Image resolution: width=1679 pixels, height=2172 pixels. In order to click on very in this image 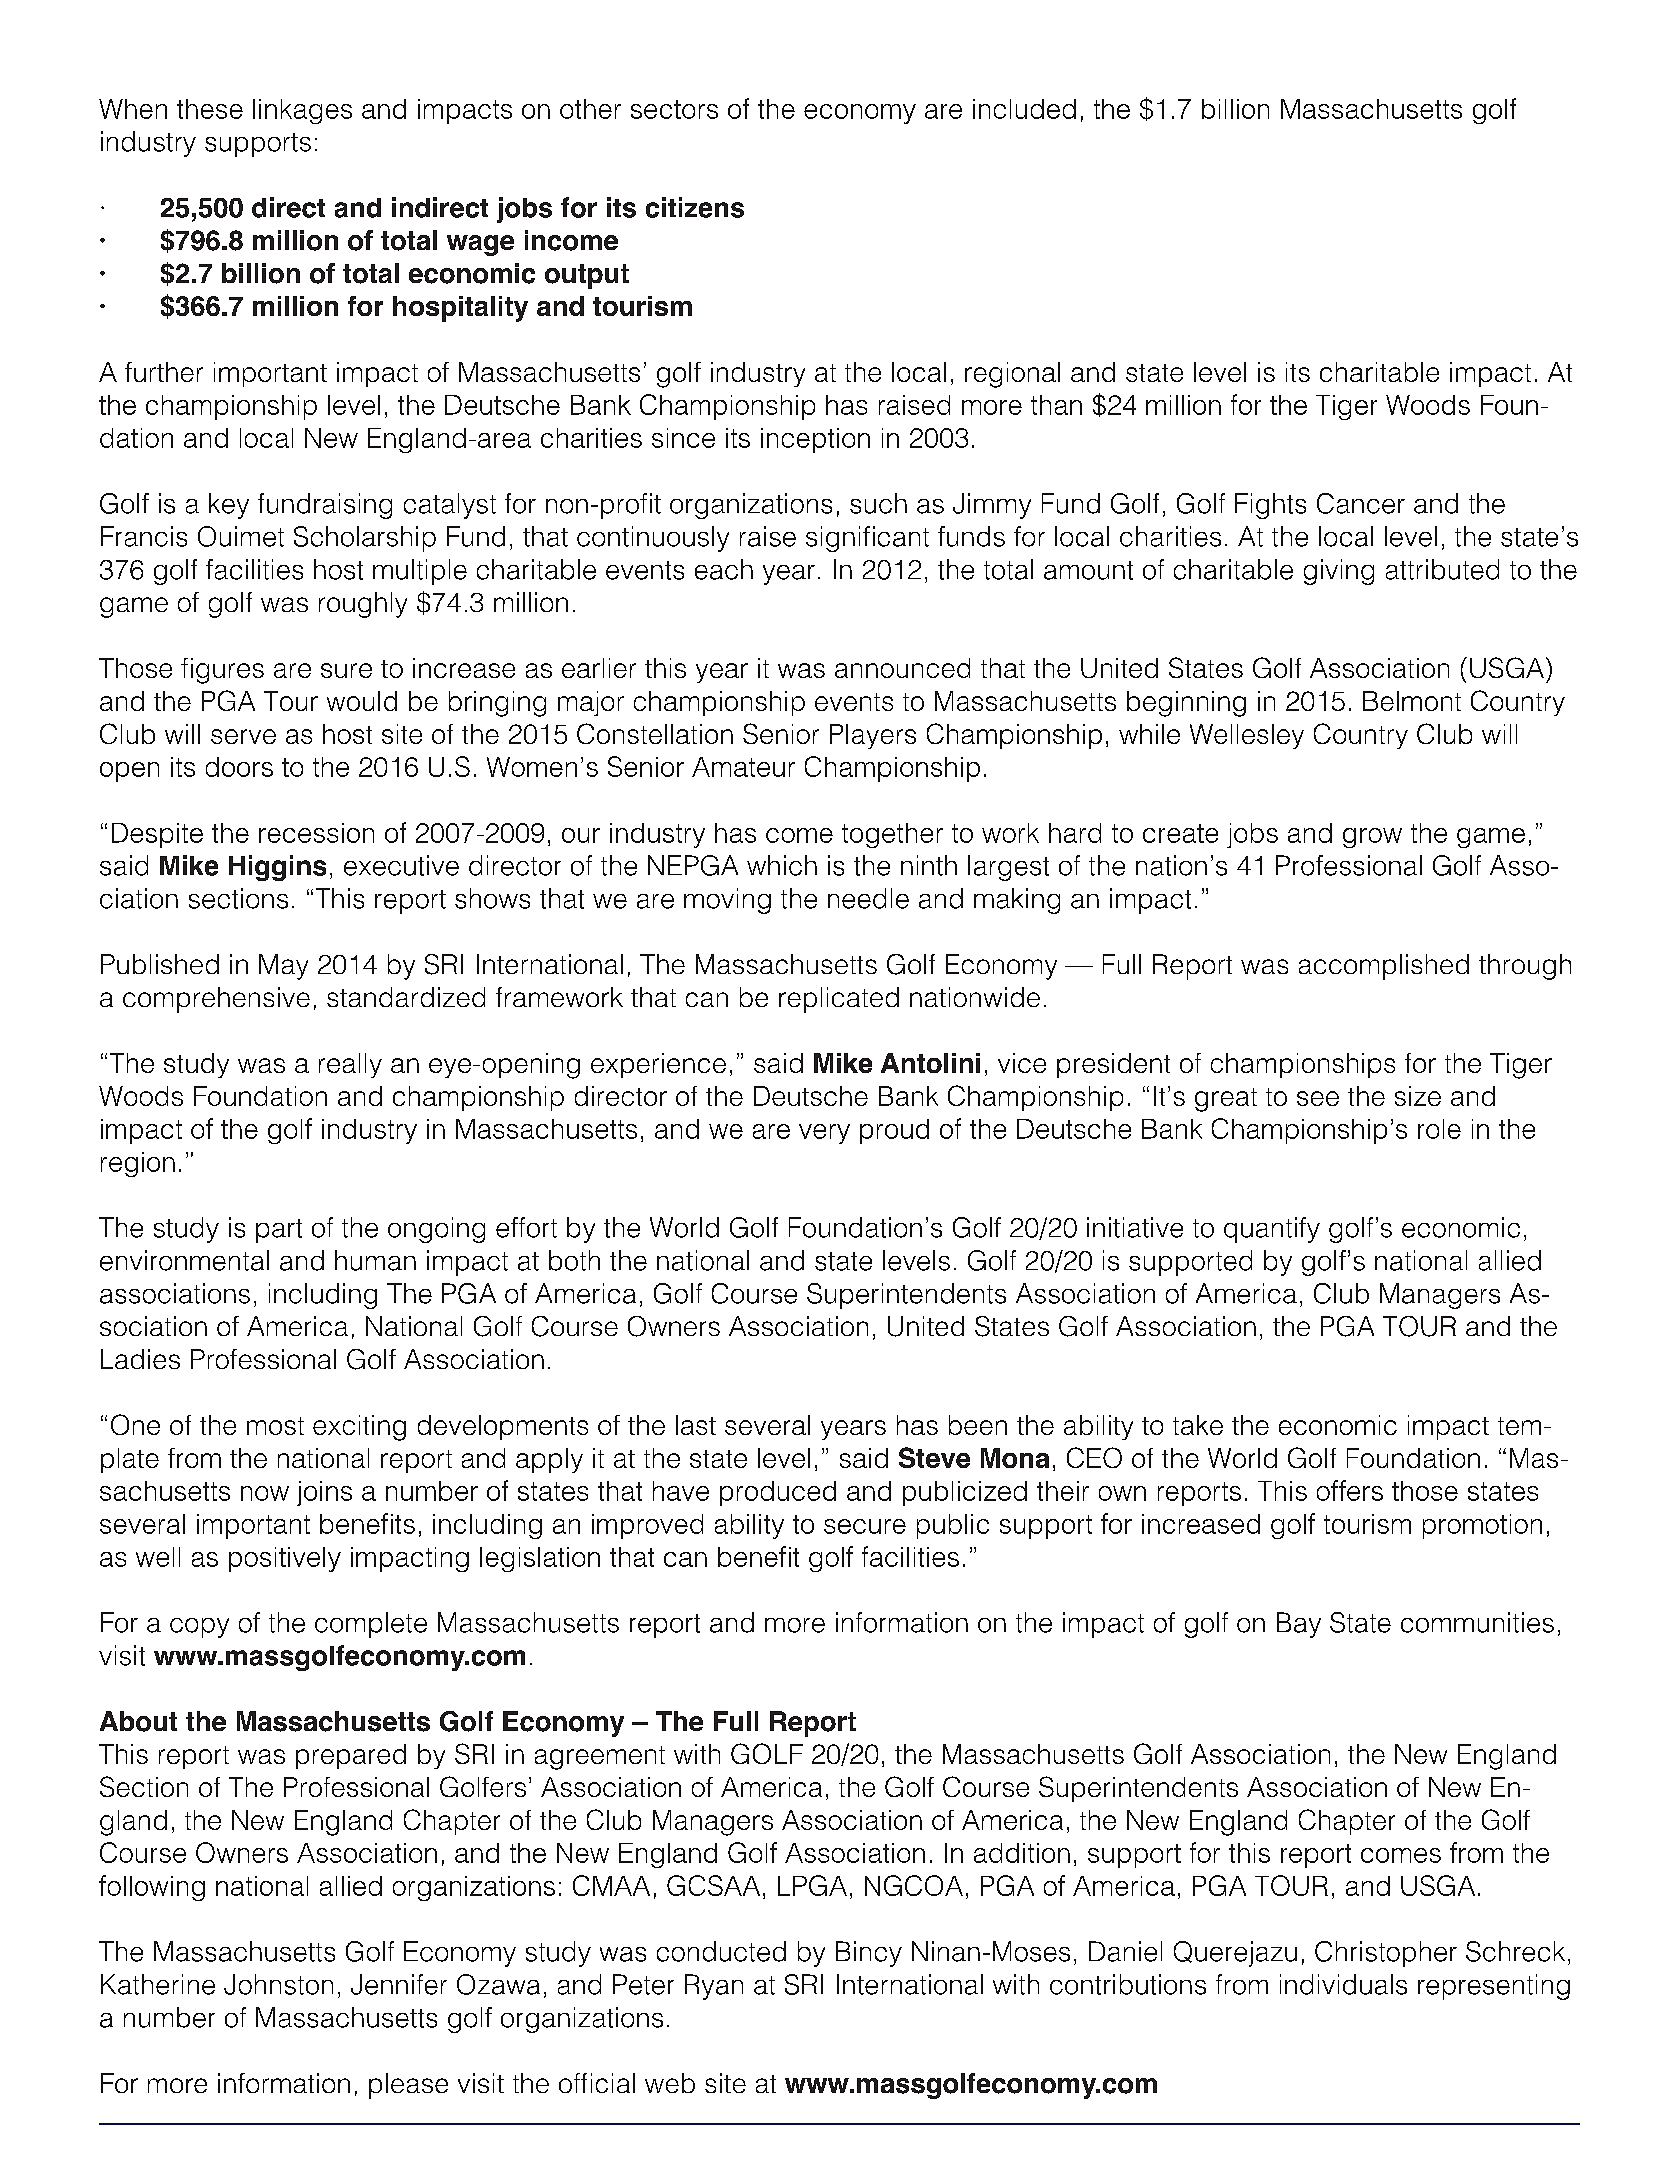, I will do `click(824, 1134)`.
